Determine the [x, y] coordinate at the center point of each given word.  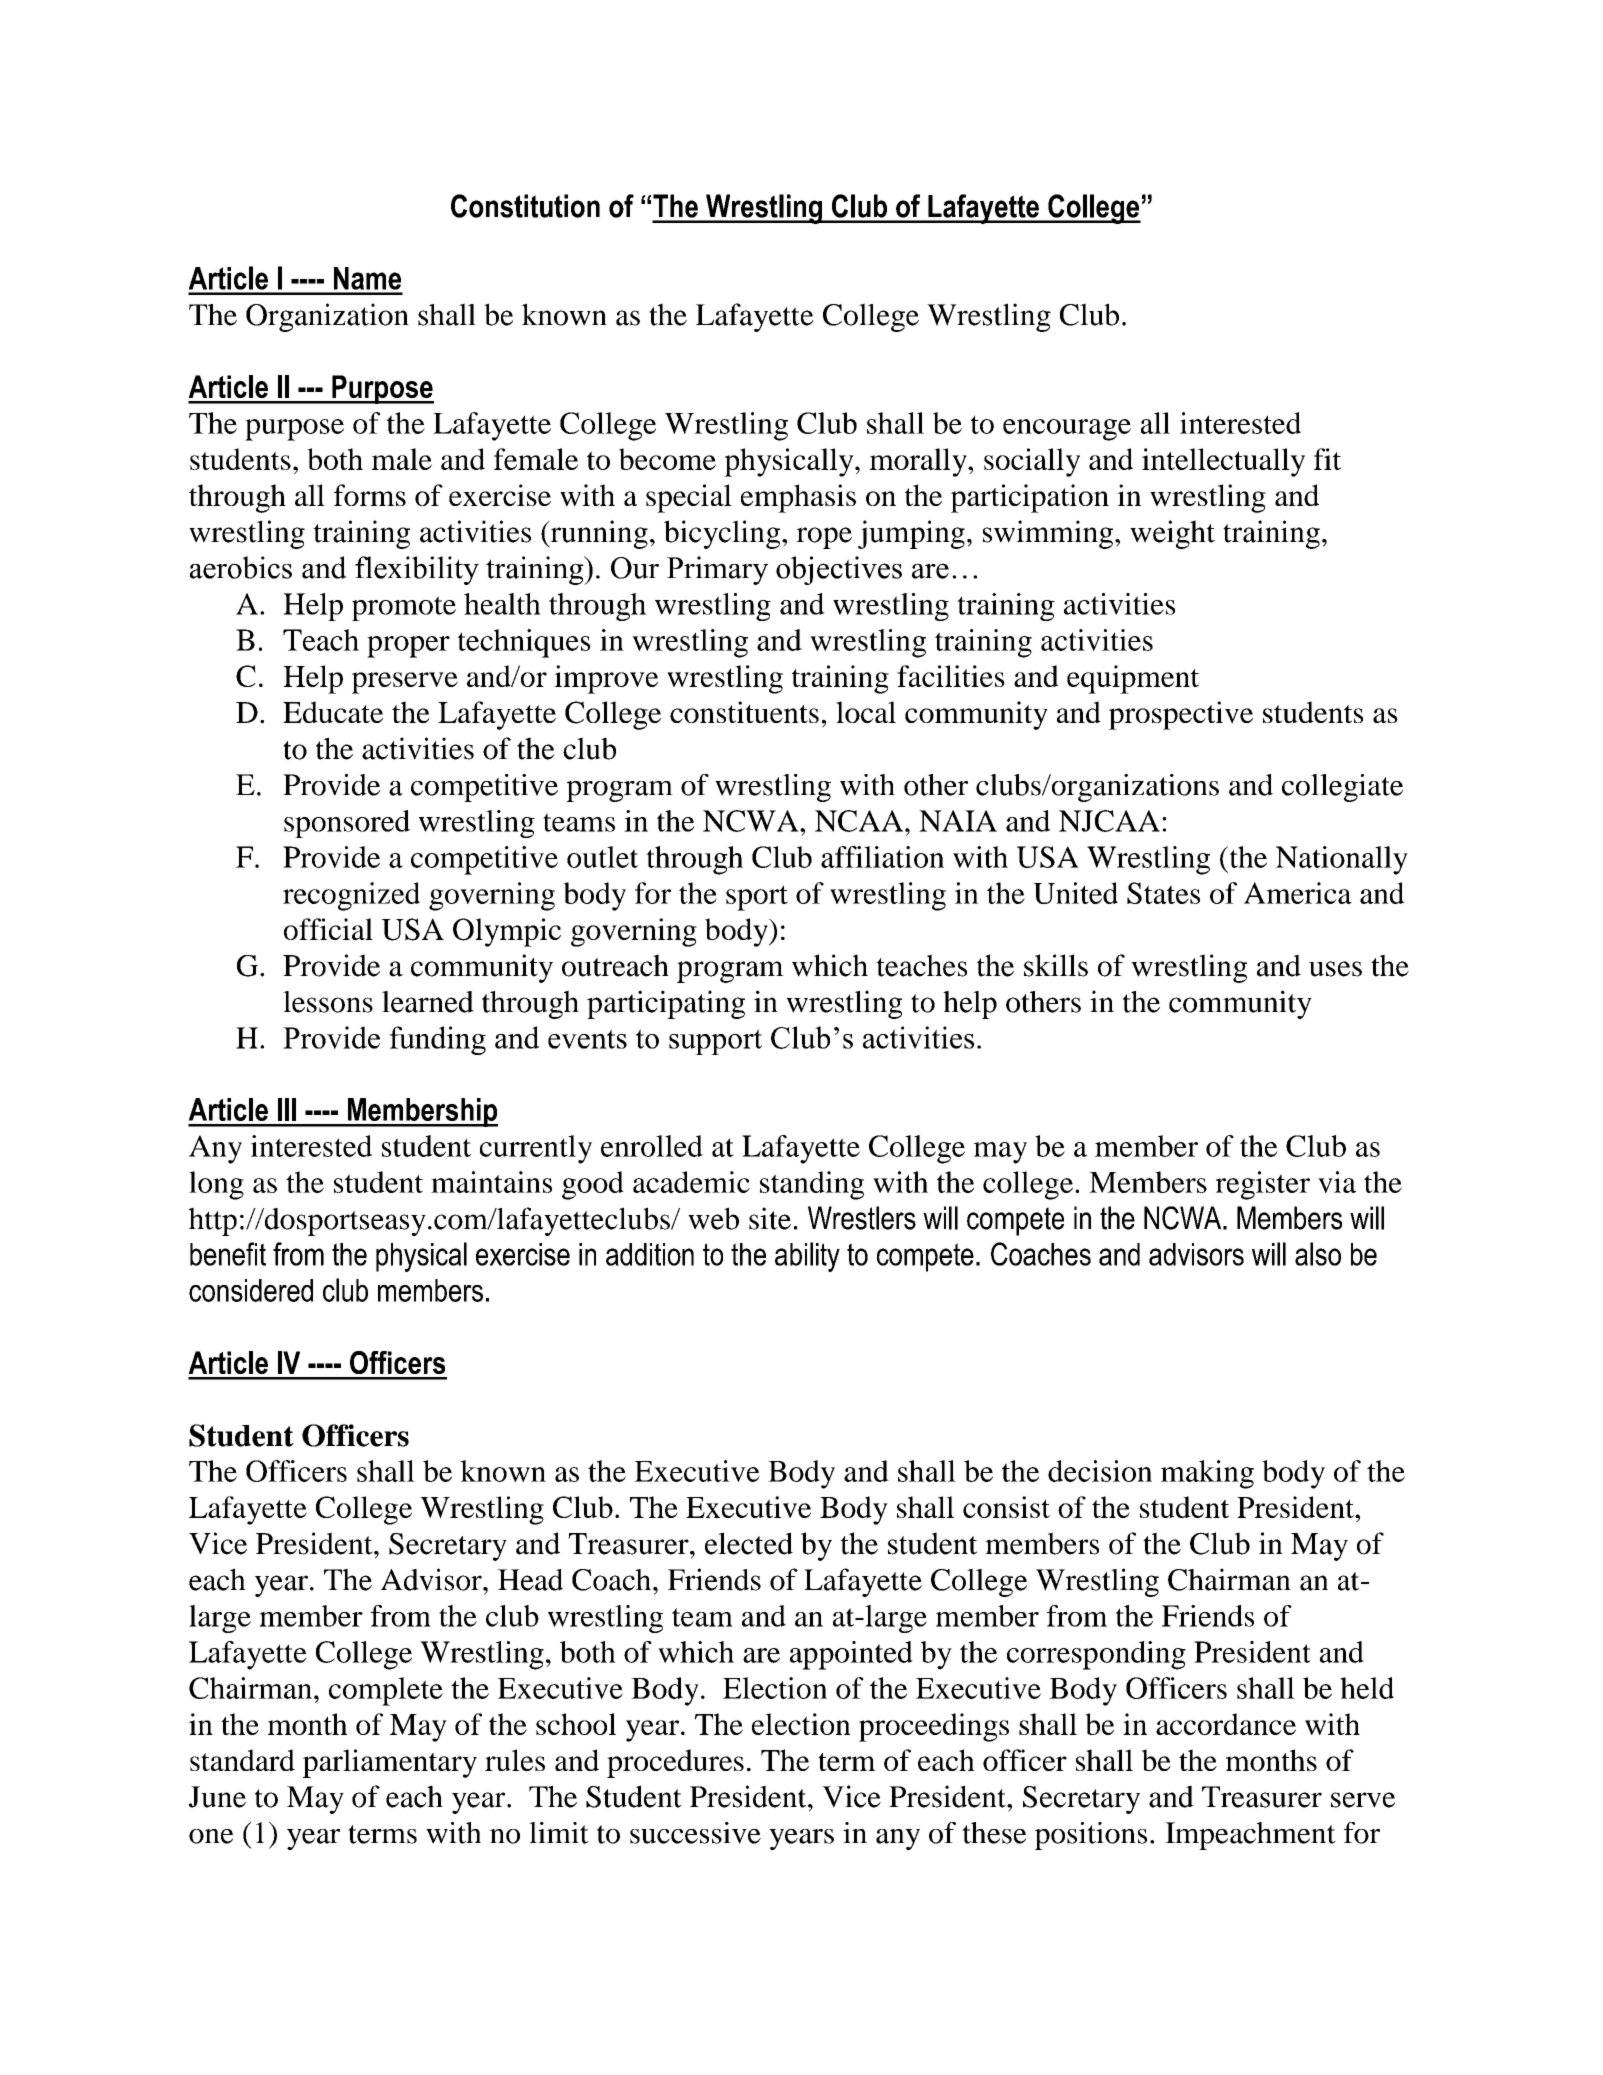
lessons [328, 1002]
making [1207, 1474]
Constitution [525, 206]
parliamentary [390, 1763]
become [667, 459]
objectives [839, 570]
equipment [1133, 679]
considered [251, 1290]
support [715, 1042]
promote [404, 608]
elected [749, 1543]
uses [1335, 969]
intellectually [1223, 462]
